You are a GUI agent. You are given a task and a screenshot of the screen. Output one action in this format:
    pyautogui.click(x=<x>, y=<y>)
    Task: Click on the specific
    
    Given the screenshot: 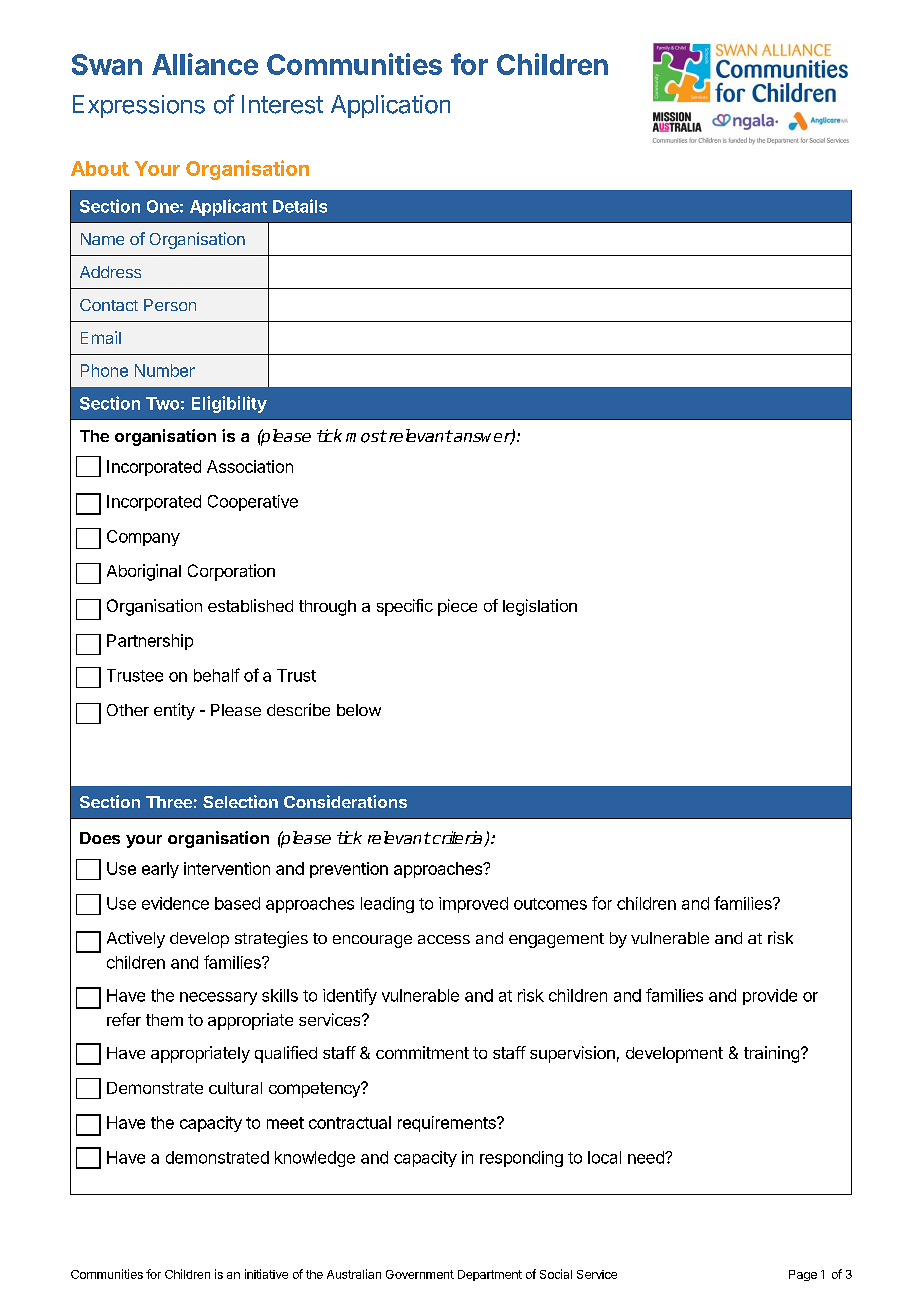 What is the action you would take?
    pyautogui.click(x=405, y=607)
